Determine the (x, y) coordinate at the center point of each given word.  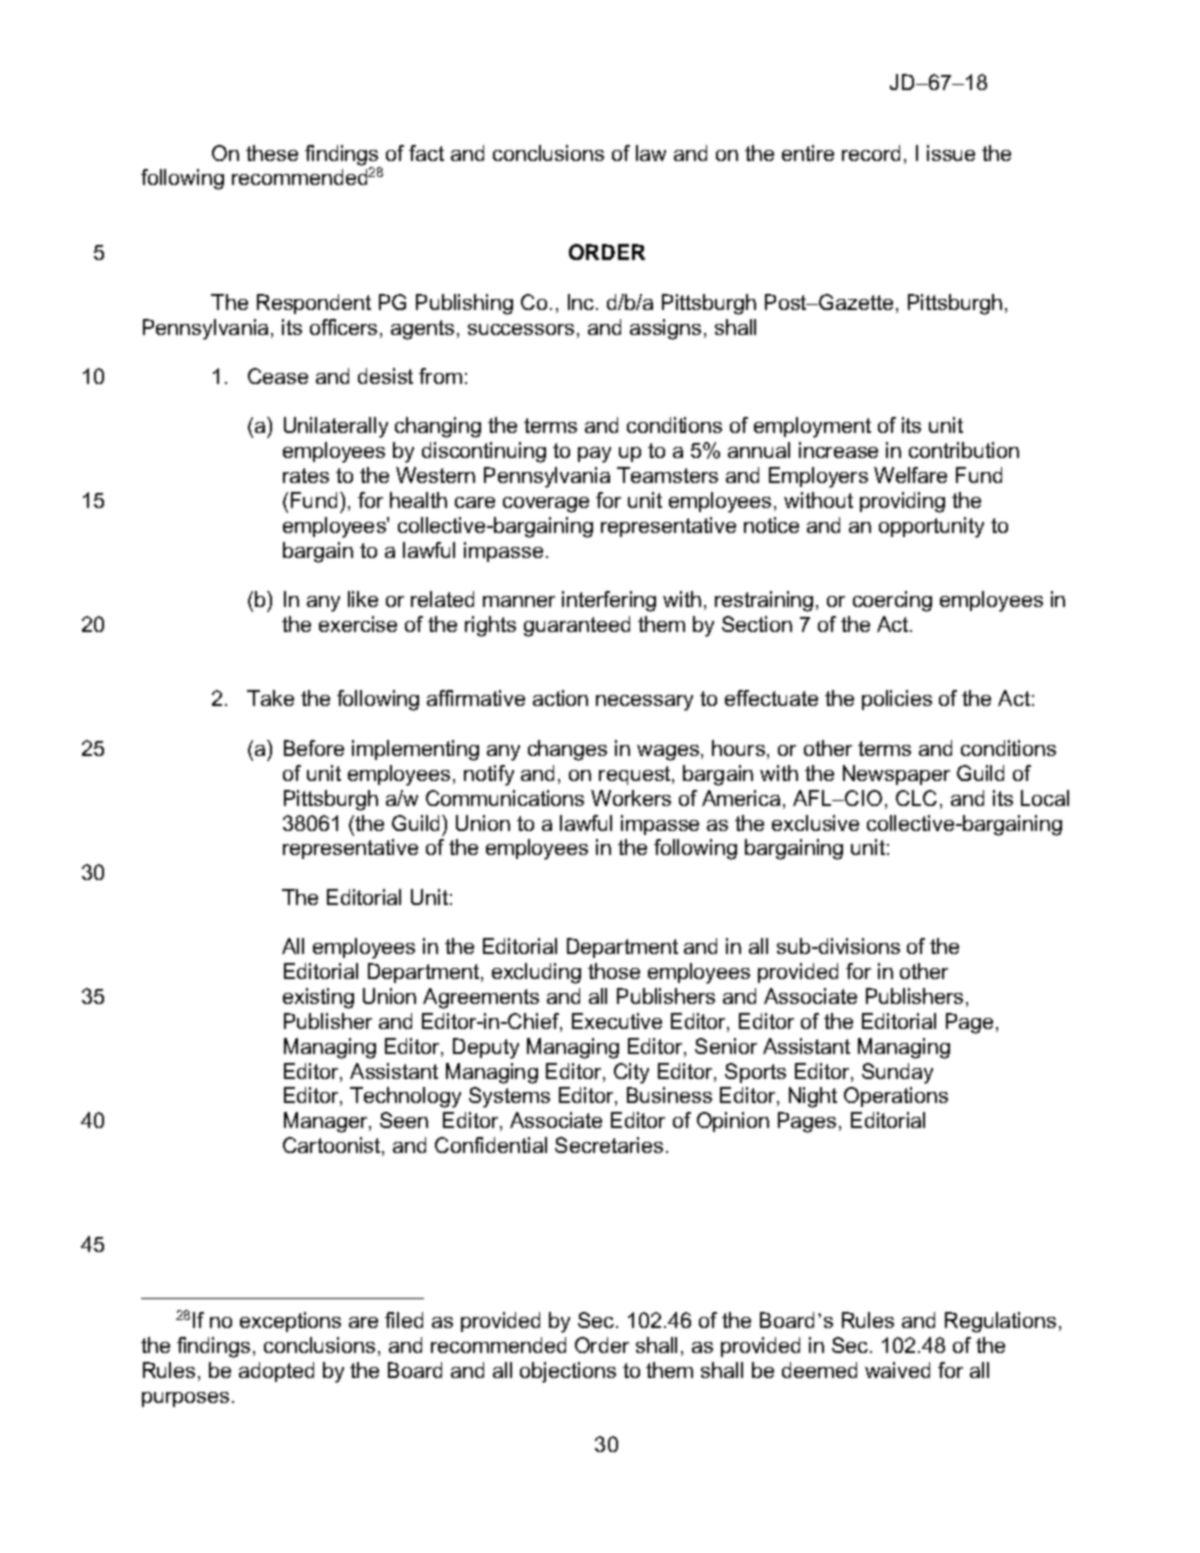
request (636, 775)
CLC (916, 798)
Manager (327, 1122)
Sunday (897, 1073)
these (272, 153)
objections (568, 1372)
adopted (276, 1372)
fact (426, 153)
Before (314, 748)
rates (306, 475)
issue (951, 153)
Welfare (910, 475)
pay (594, 455)
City (631, 1073)
